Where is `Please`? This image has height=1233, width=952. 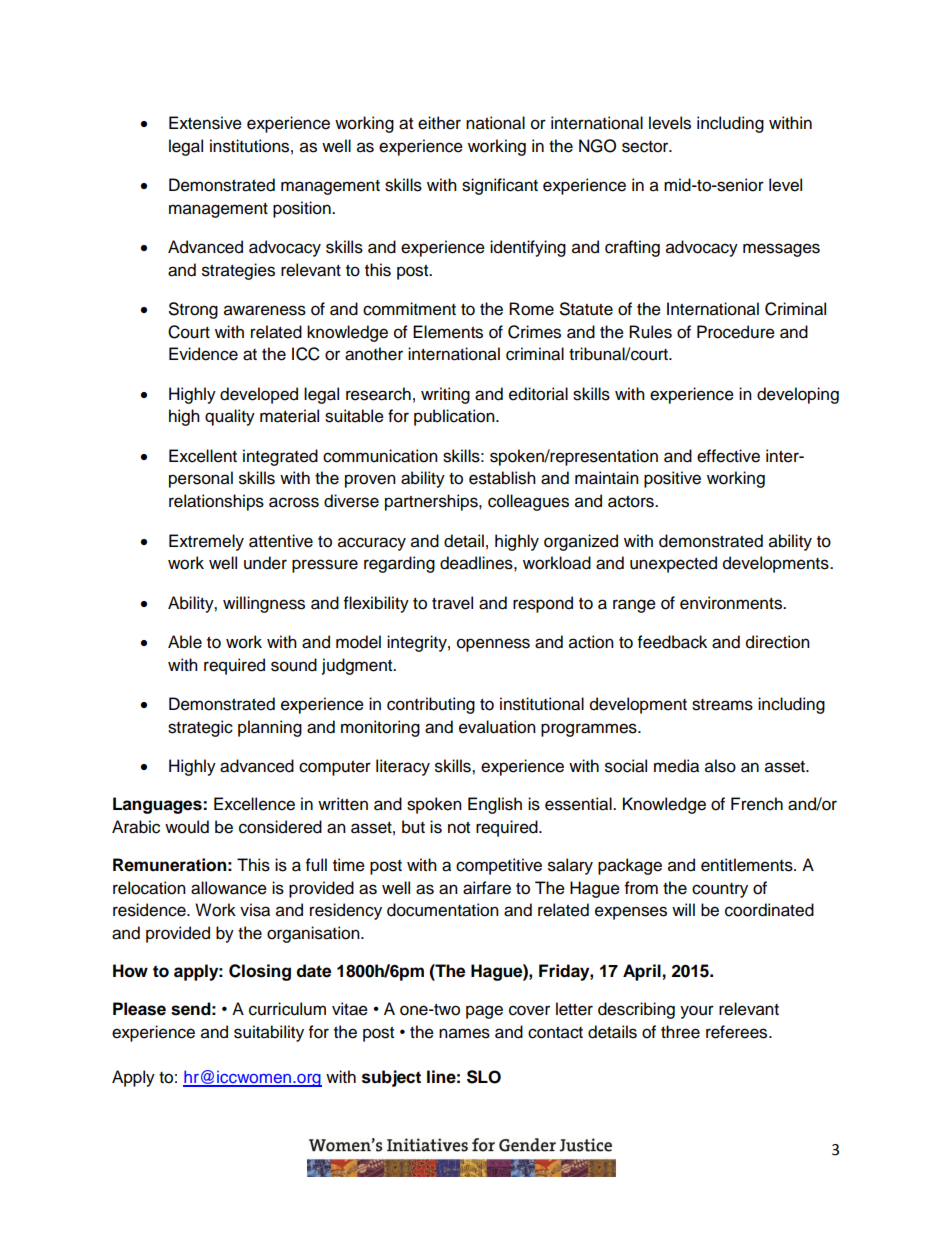 Please is located at coordinates (139, 1009).
